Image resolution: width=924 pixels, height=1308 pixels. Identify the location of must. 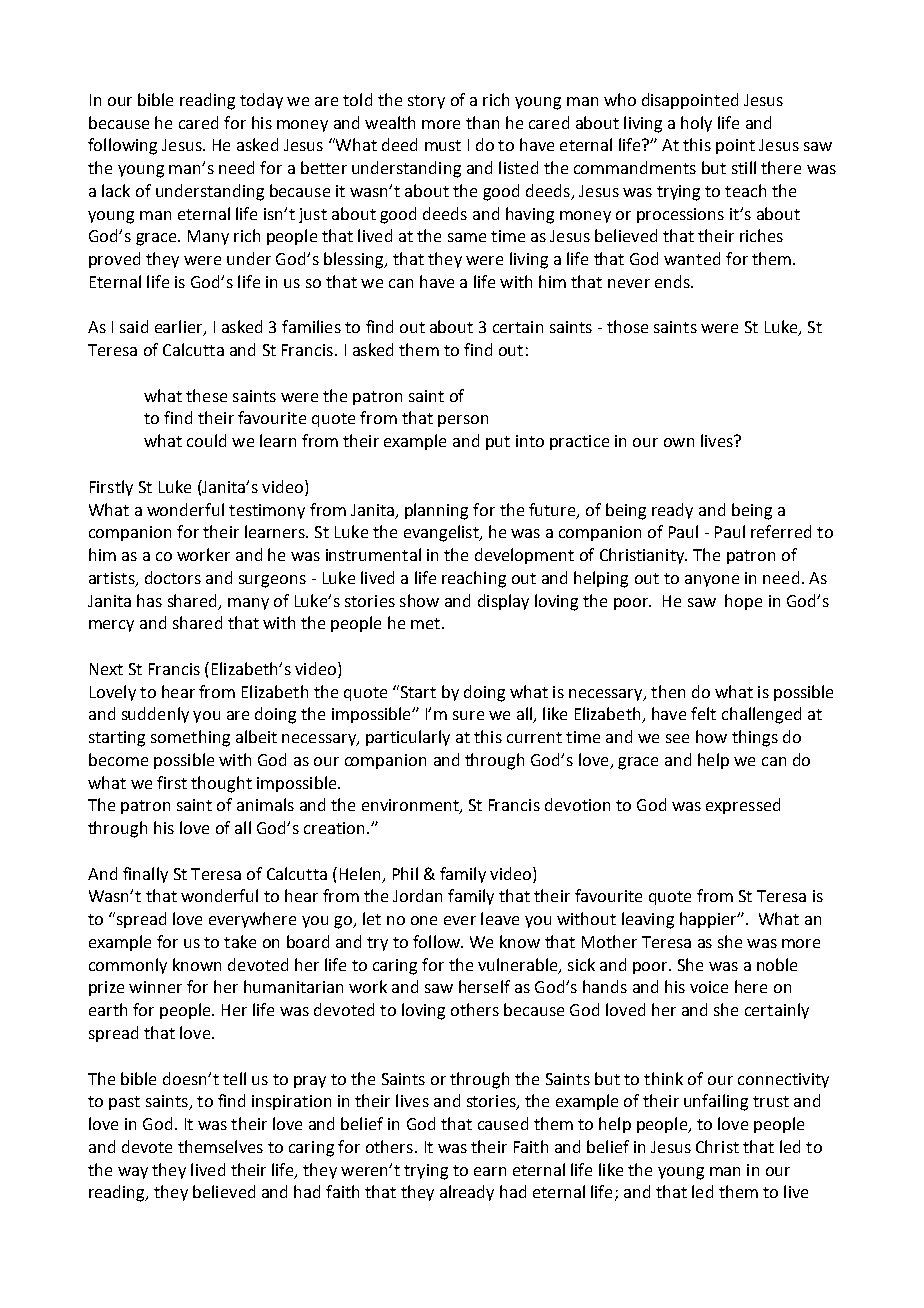
(443, 145).
